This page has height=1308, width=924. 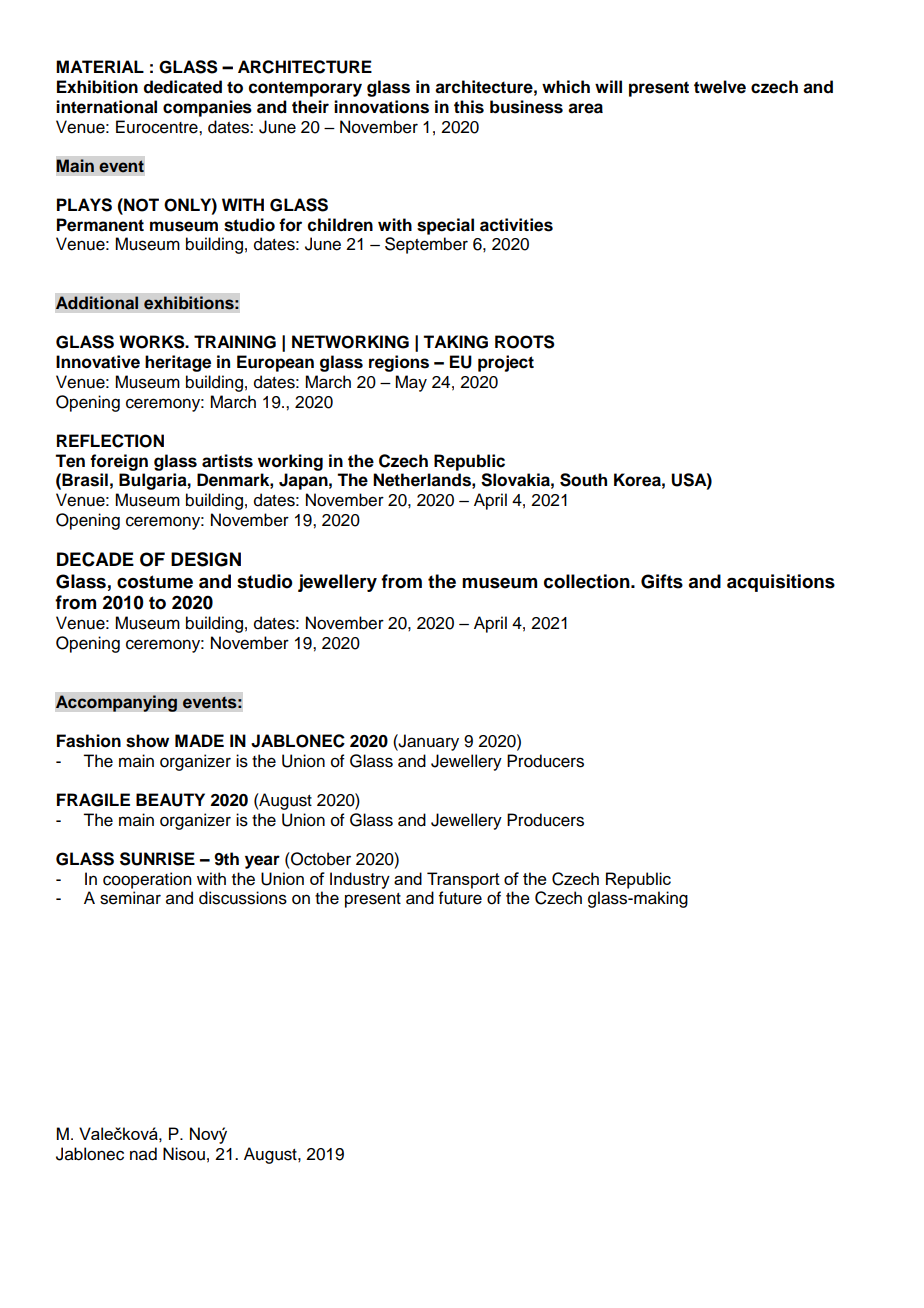 I want to click on South, so click(x=583, y=480).
